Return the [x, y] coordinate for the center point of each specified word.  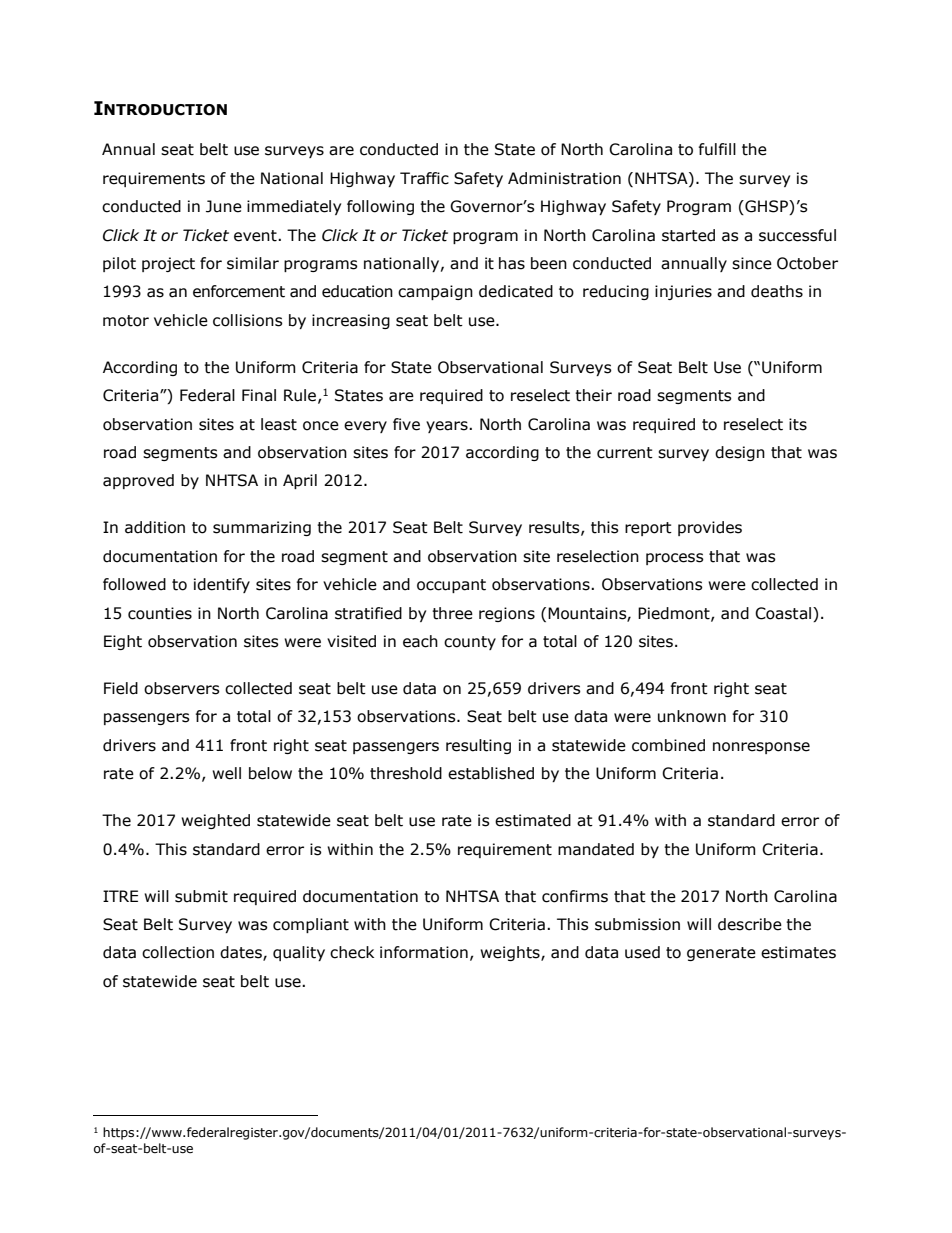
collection [178, 952]
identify [222, 585]
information [424, 952]
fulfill [717, 149]
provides [710, 528]
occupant [451, 586]
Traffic [424, 178]
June [224, 206]
